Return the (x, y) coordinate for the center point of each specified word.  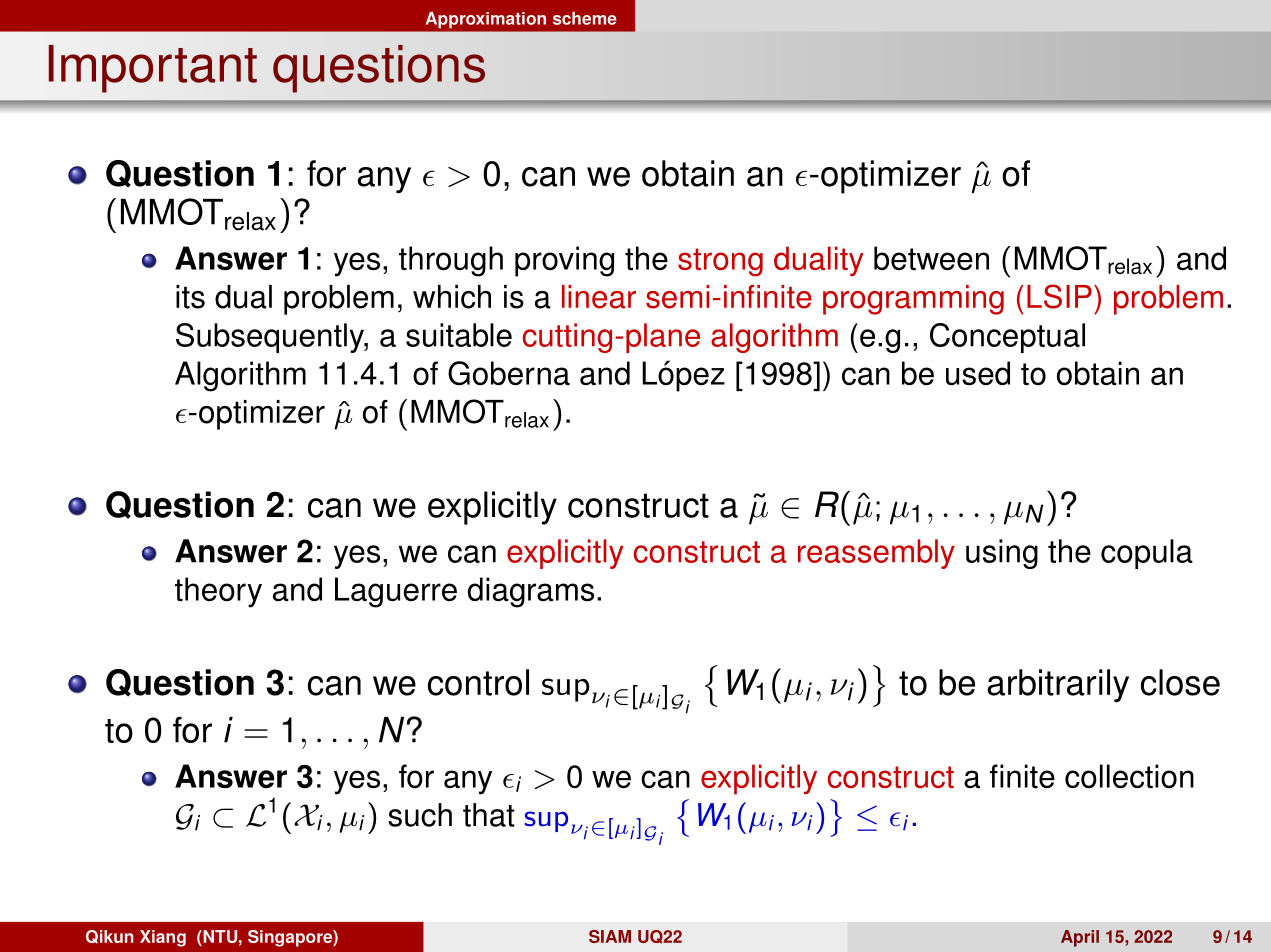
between (931, 258)
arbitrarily (1058, 686)
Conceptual (1007, 338)
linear (599, 297)
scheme (585, 18)
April (1080, 938)
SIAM (610, 936)
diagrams (531, 592)
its (190, 297)
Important (153, 69)
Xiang (163, 938)
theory (218, 592)
